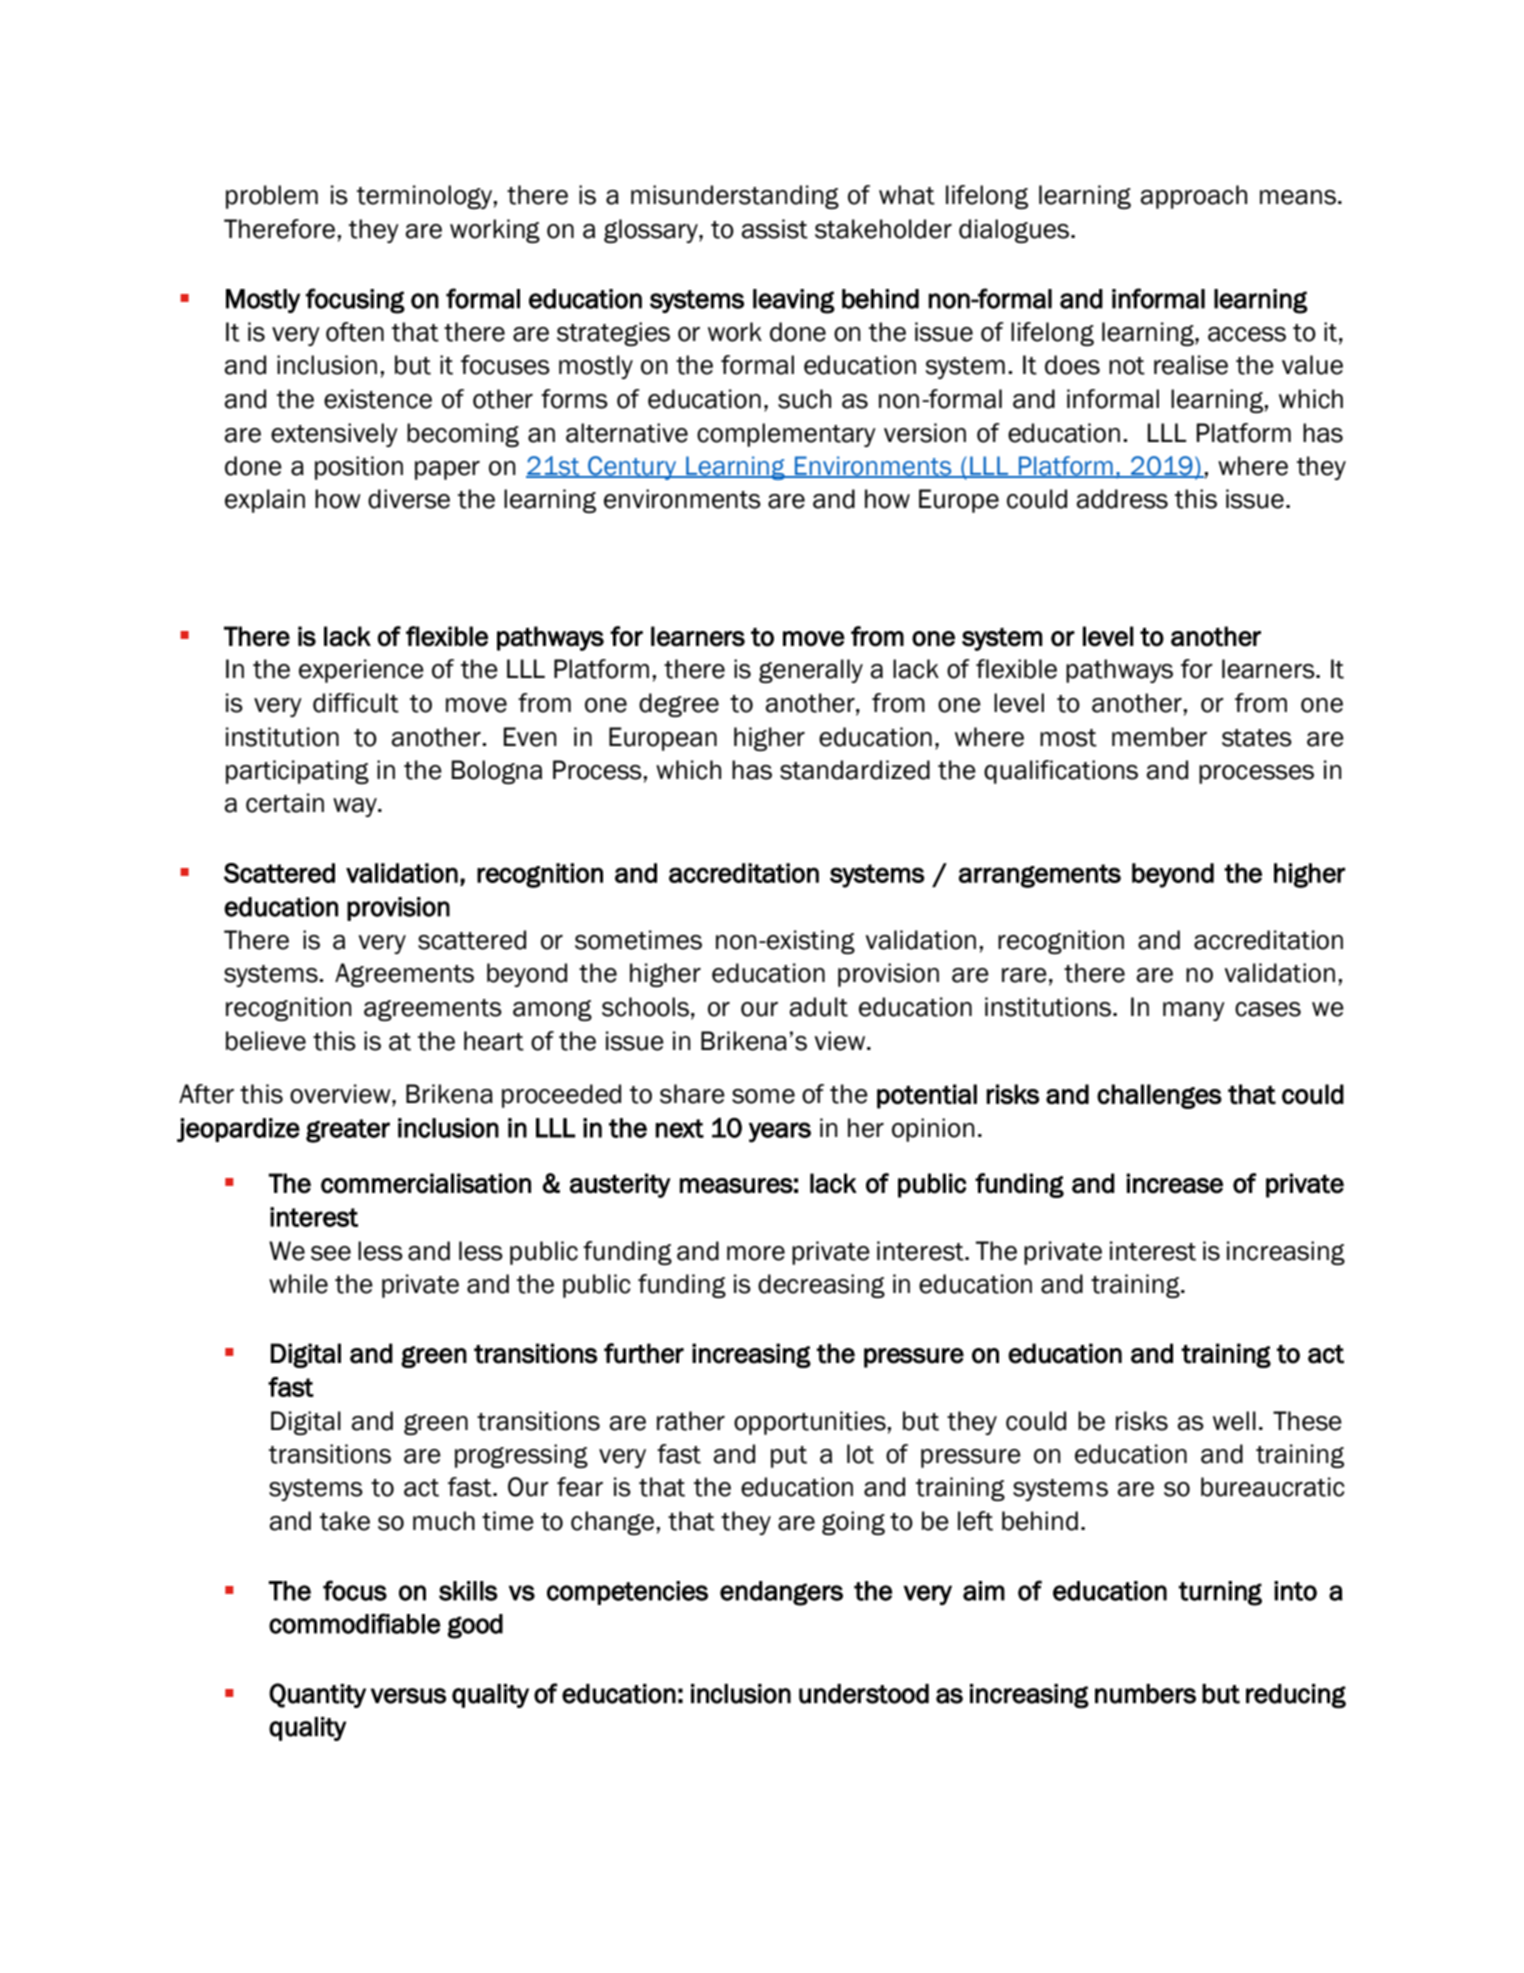  I want to click on many, so click(1194, 1011).
